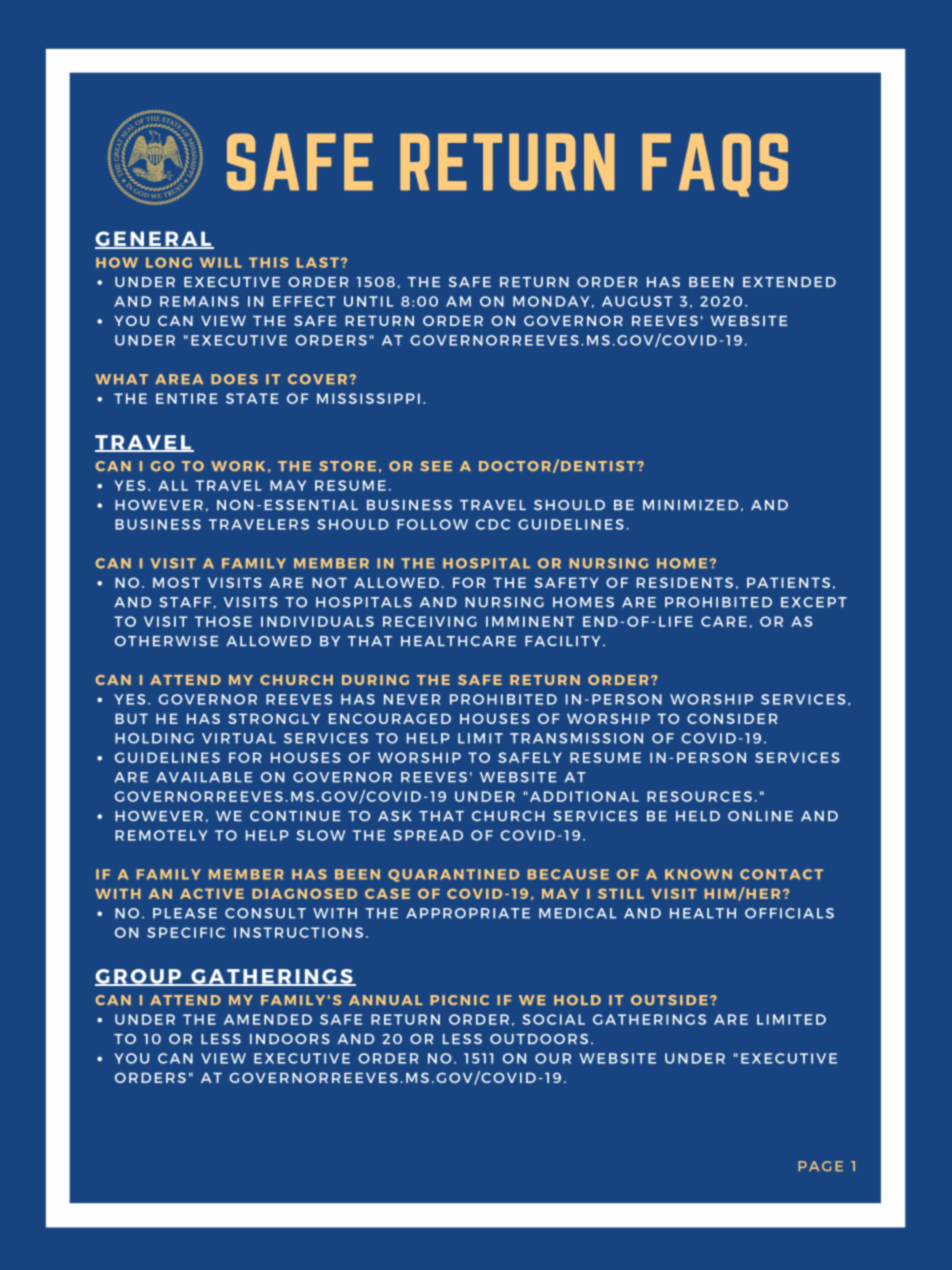  Describe the element at coordinates (732, 718) in the page. I see `CONSIDER` at that location.
